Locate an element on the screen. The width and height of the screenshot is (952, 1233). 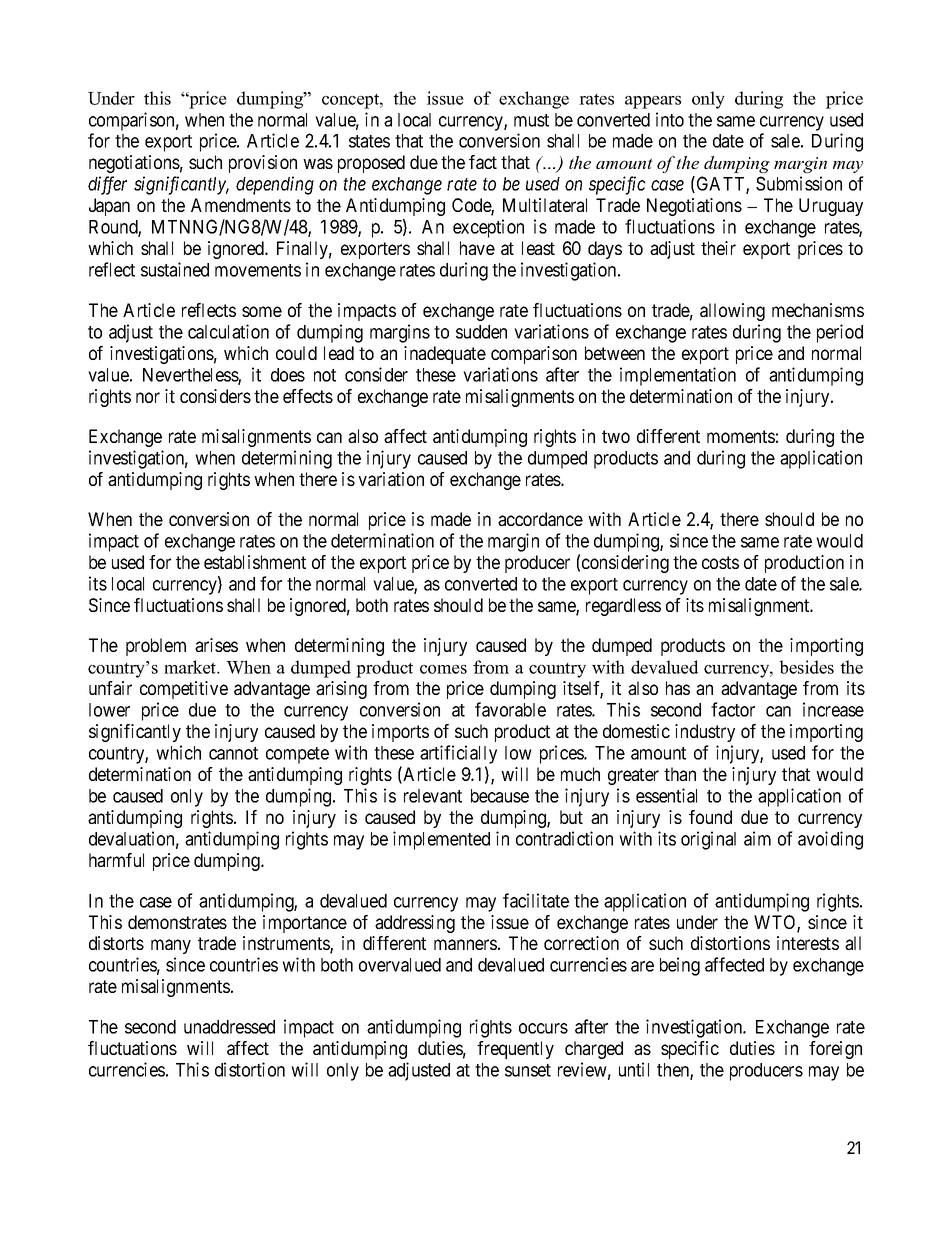
foreign is located at coordinates (835, 1050).
